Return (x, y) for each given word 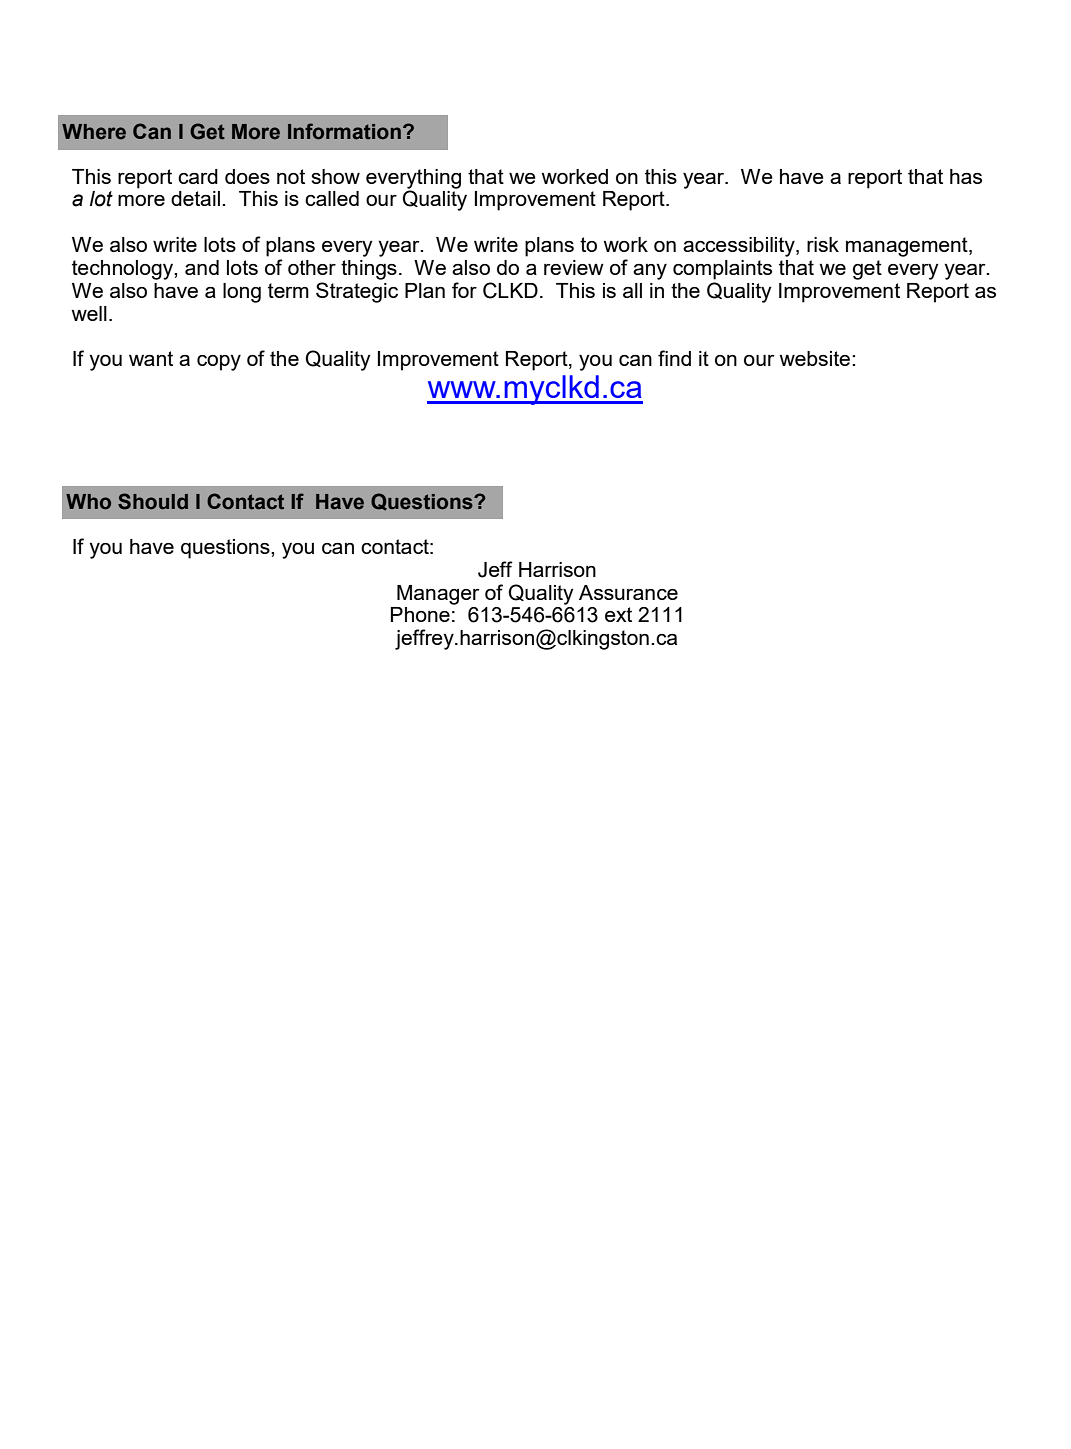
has (966, 176)
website (816, 358)
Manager (438, 595)
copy (219, 363)
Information (344, 131)
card (198, 176)
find (674, 358)
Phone (420, 614)
